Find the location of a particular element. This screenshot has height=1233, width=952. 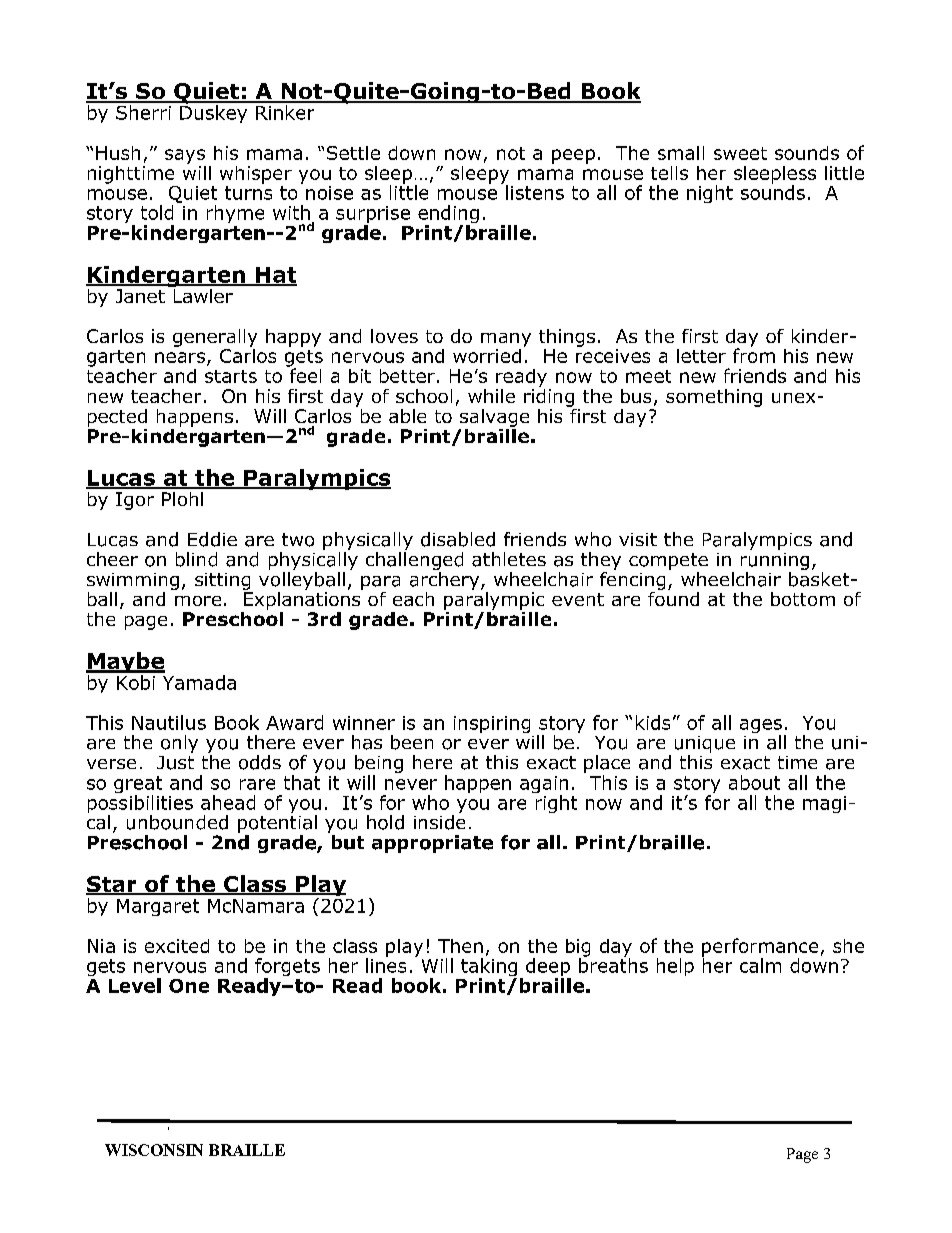

sweet is located at coordinates (740, 153).
